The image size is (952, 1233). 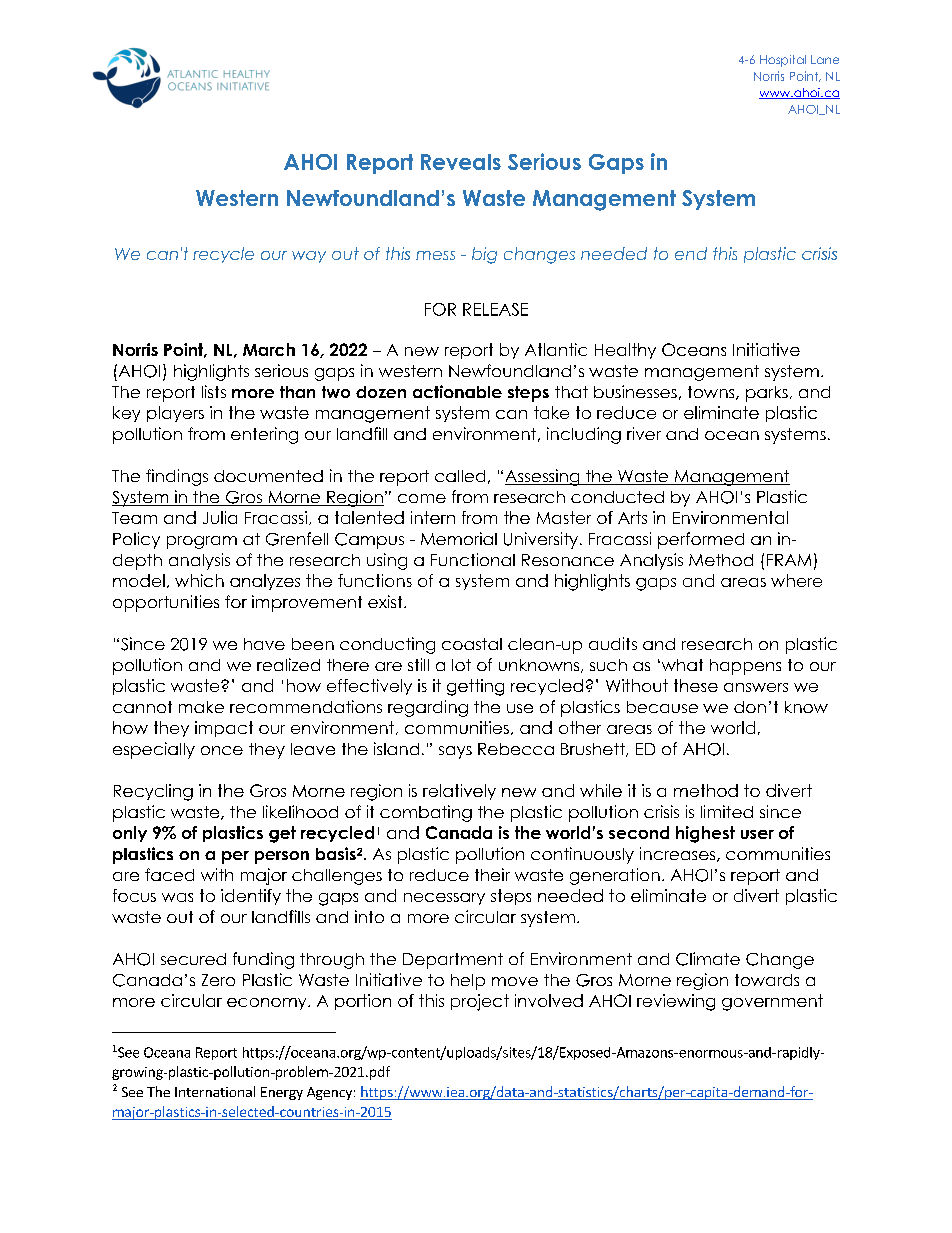 I want to click on which, so click(x=199, y=580).
